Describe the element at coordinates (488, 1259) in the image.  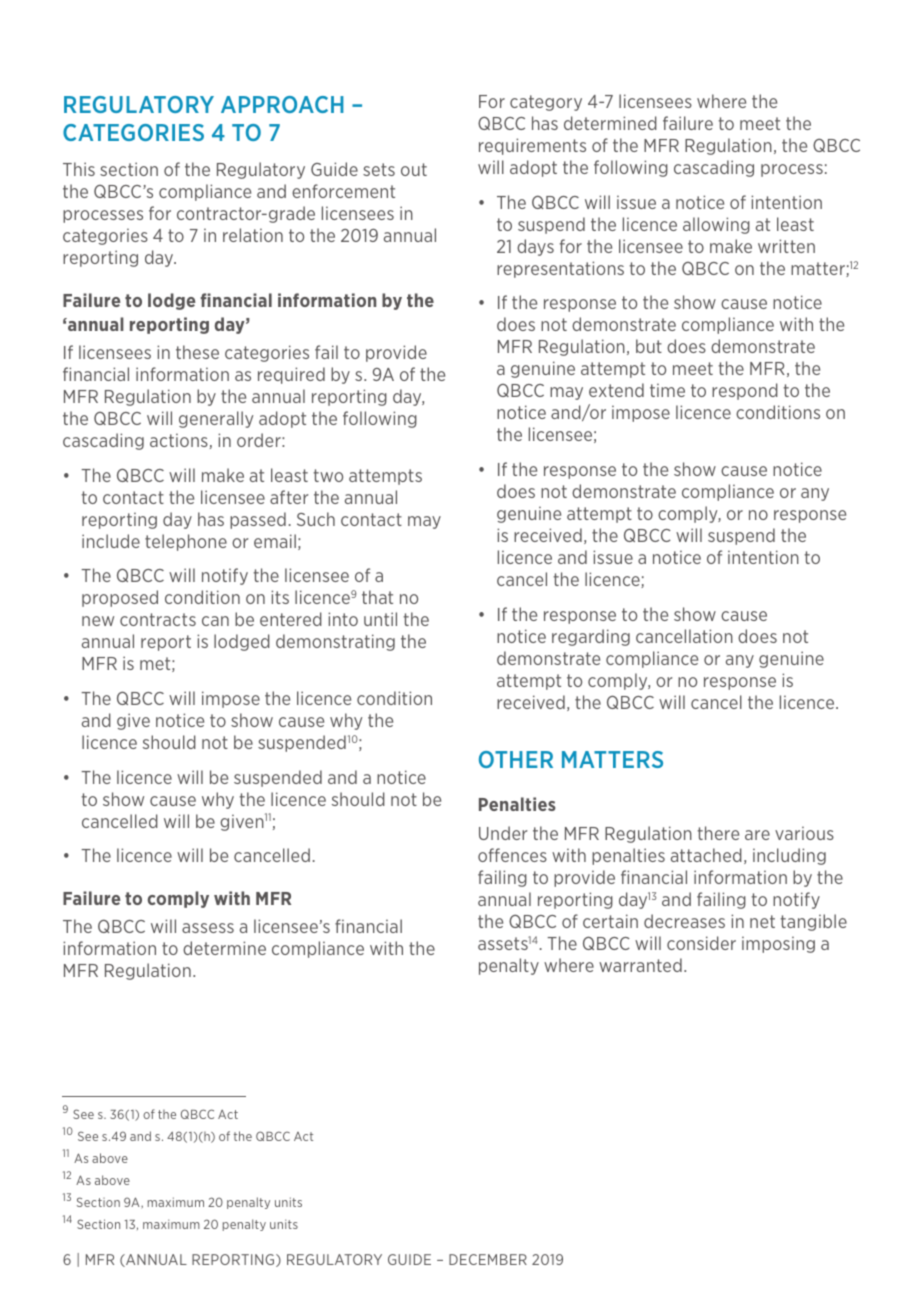
I see `DECEMBER` at that location.
